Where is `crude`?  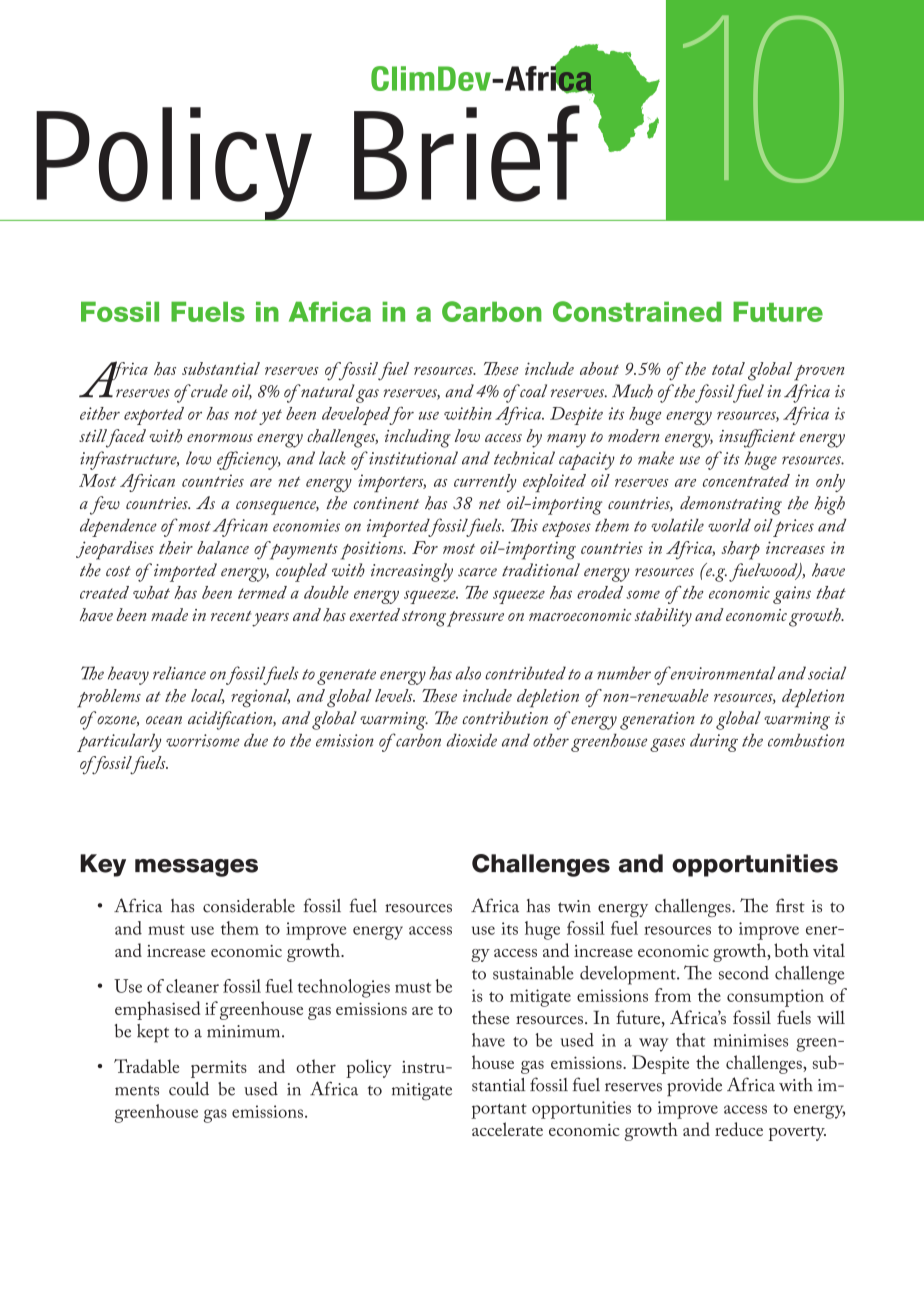 crude is located at coordinates (209, 391).
